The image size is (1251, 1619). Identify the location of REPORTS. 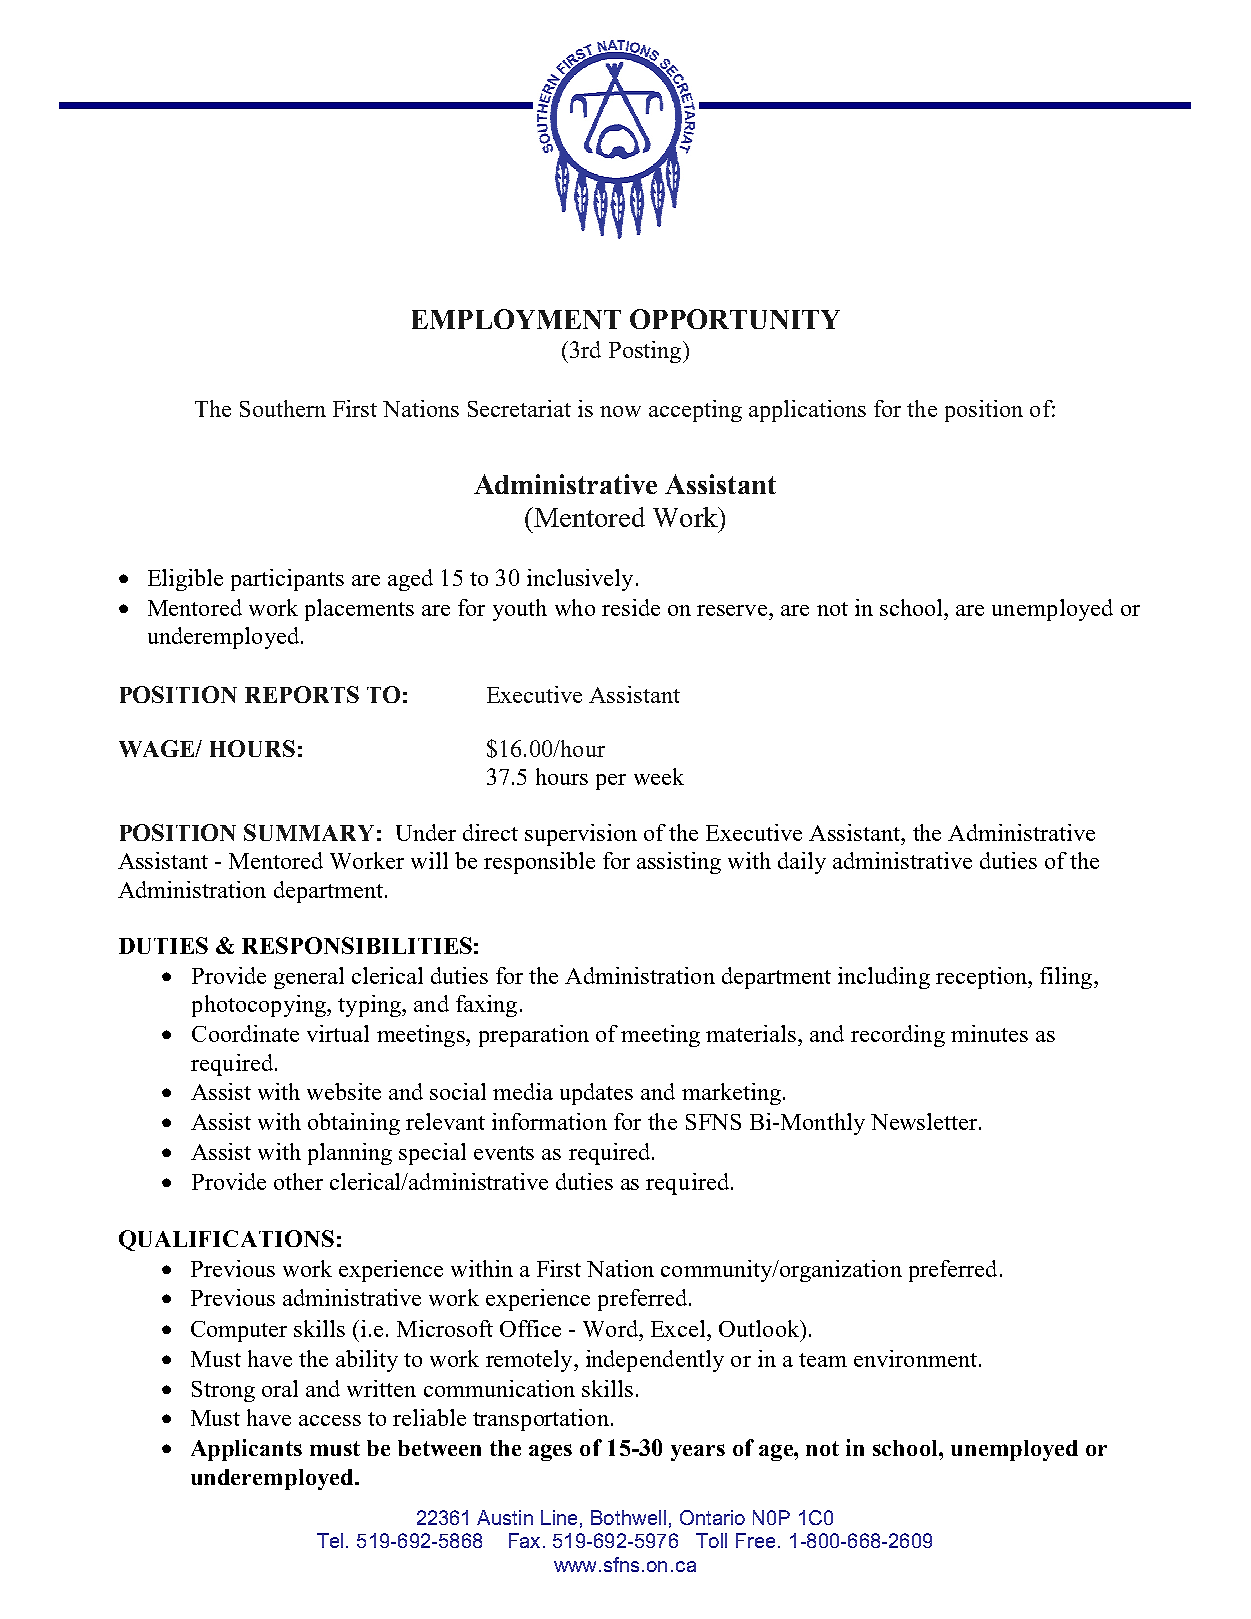
(302, 694).
